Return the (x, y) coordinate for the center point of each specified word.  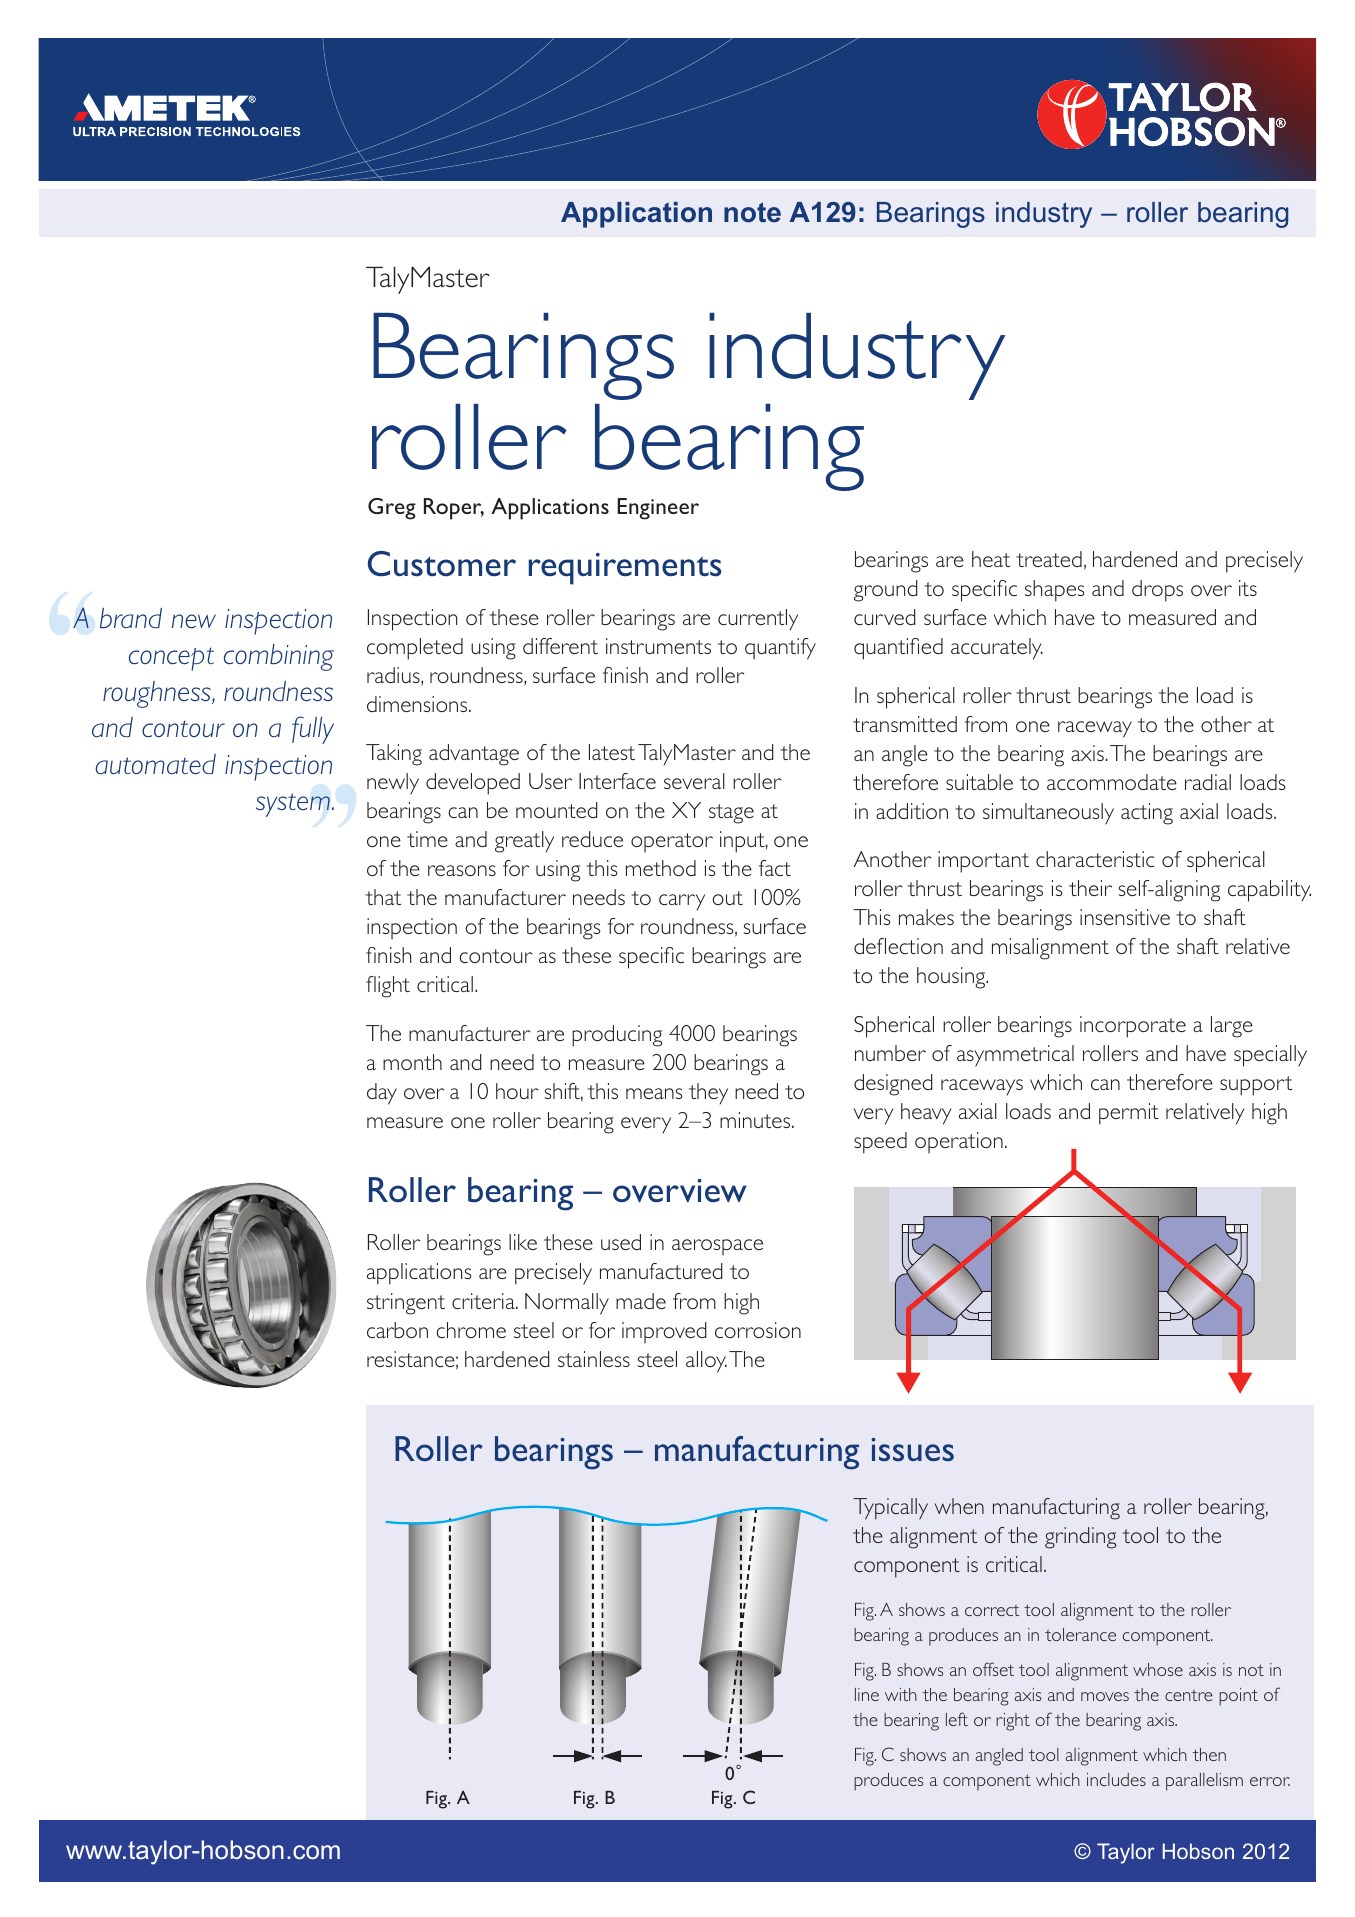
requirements (625, 569)
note (752, 212)
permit (1129, 1114)
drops (1157, 591)
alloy (706, 1362)
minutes (756, 1120)
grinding (1080, 1538)
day (382, 1094)
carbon (397, 1330)
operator (672, 842)
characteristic (1095, 859)
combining (279, 657)
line (867, 1694)
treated (1049, 559)
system (293, 805)
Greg (392, 509)
